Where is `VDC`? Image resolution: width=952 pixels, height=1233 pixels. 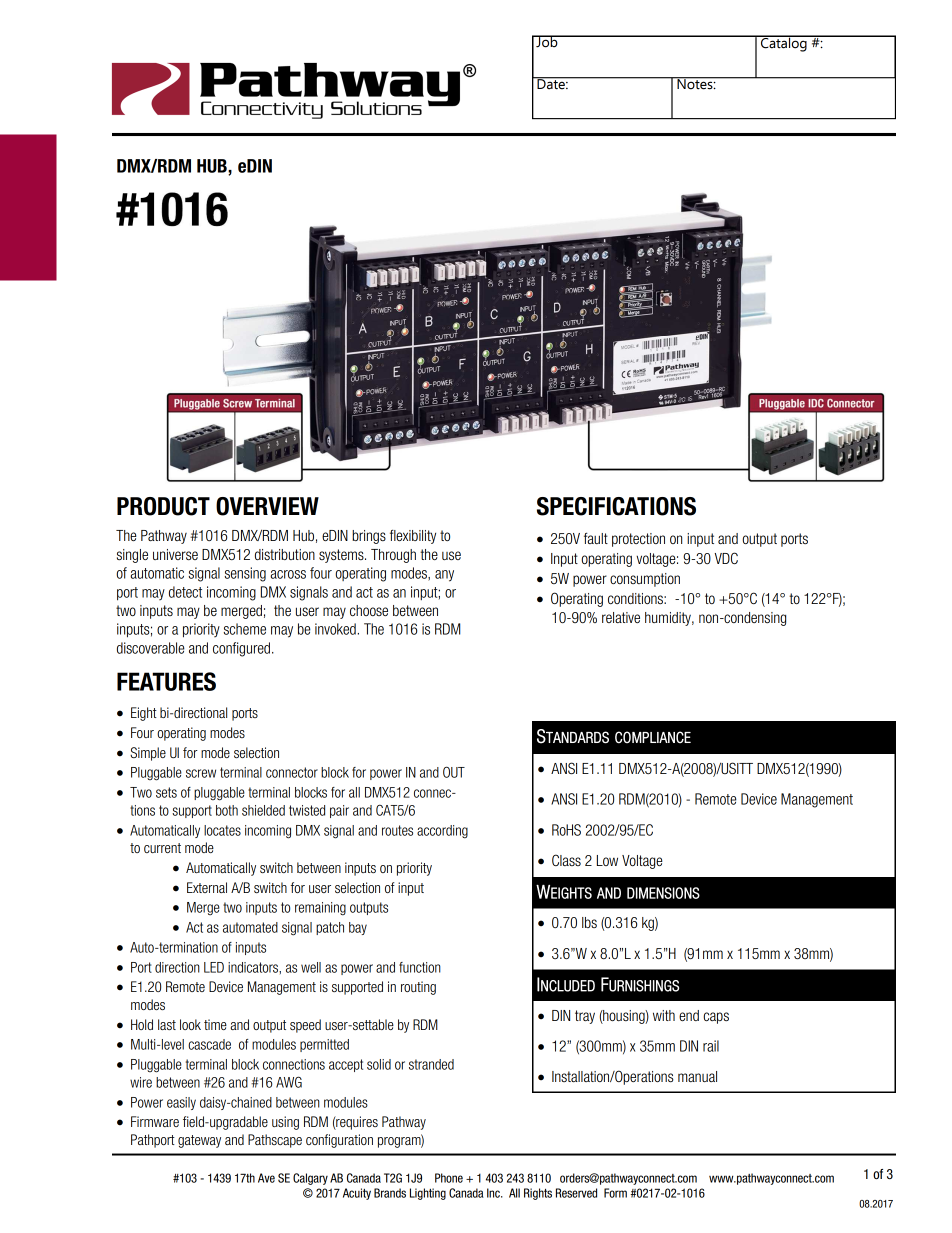 VDC is located at coordinates (726, 558).
